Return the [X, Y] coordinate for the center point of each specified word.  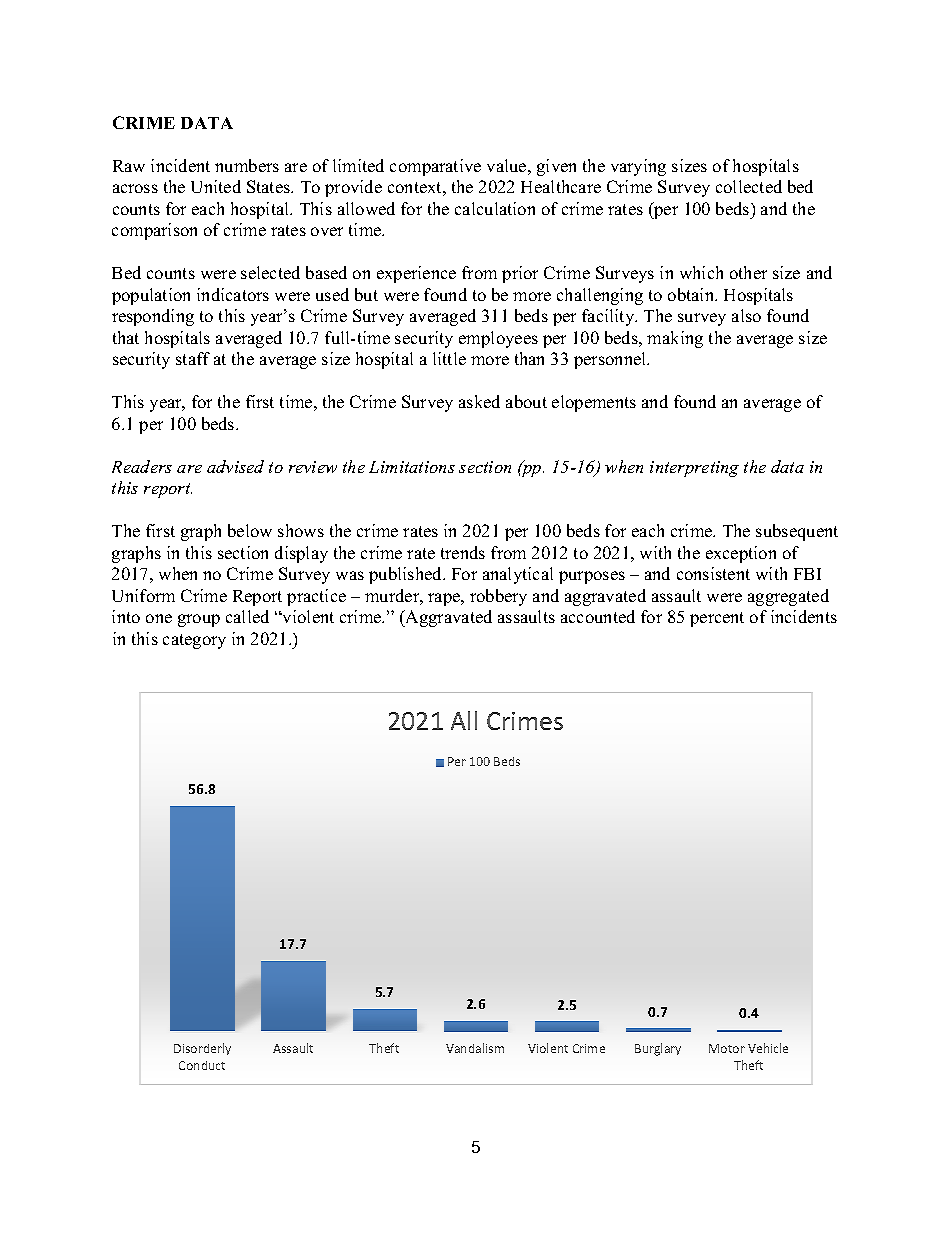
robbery [498, 597]
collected [749, 186]
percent [717, 619]
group [199, 620]
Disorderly [202, 1049]
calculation [495, 208]
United [216, 186]
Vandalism [475, 1048]
